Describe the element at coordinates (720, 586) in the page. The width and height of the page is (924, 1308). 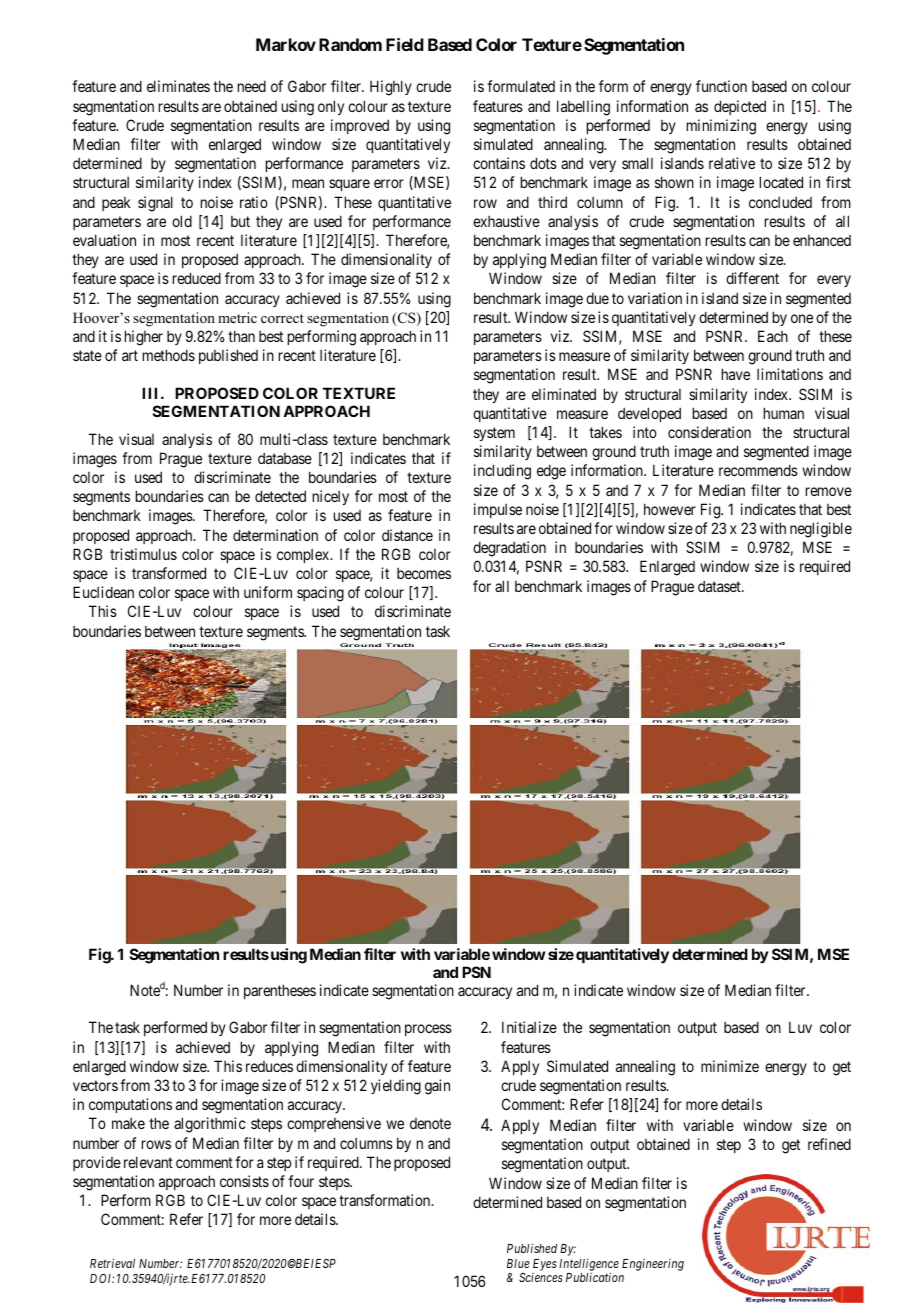
I see `dataset` at that location.
